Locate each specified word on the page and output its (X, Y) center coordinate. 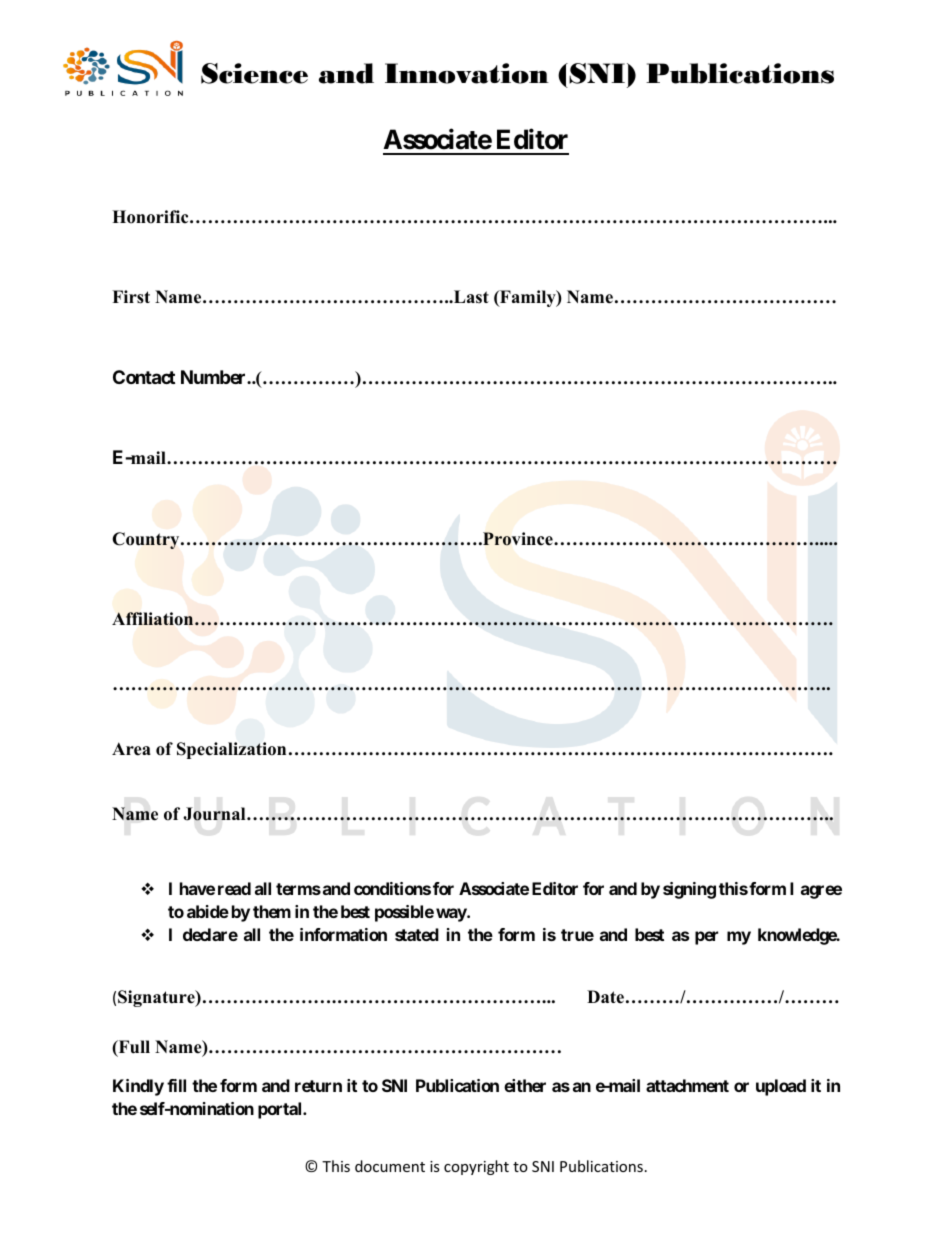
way (452, 915)
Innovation (467, 73)
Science (254, 73)
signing (689, 890)
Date (605, 997)
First (131, 297)
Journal (215, 814)
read (234, 888)
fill (176, 1085)
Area (131, 749)
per (706, 938)
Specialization (231, 750)
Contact (144, 377)
